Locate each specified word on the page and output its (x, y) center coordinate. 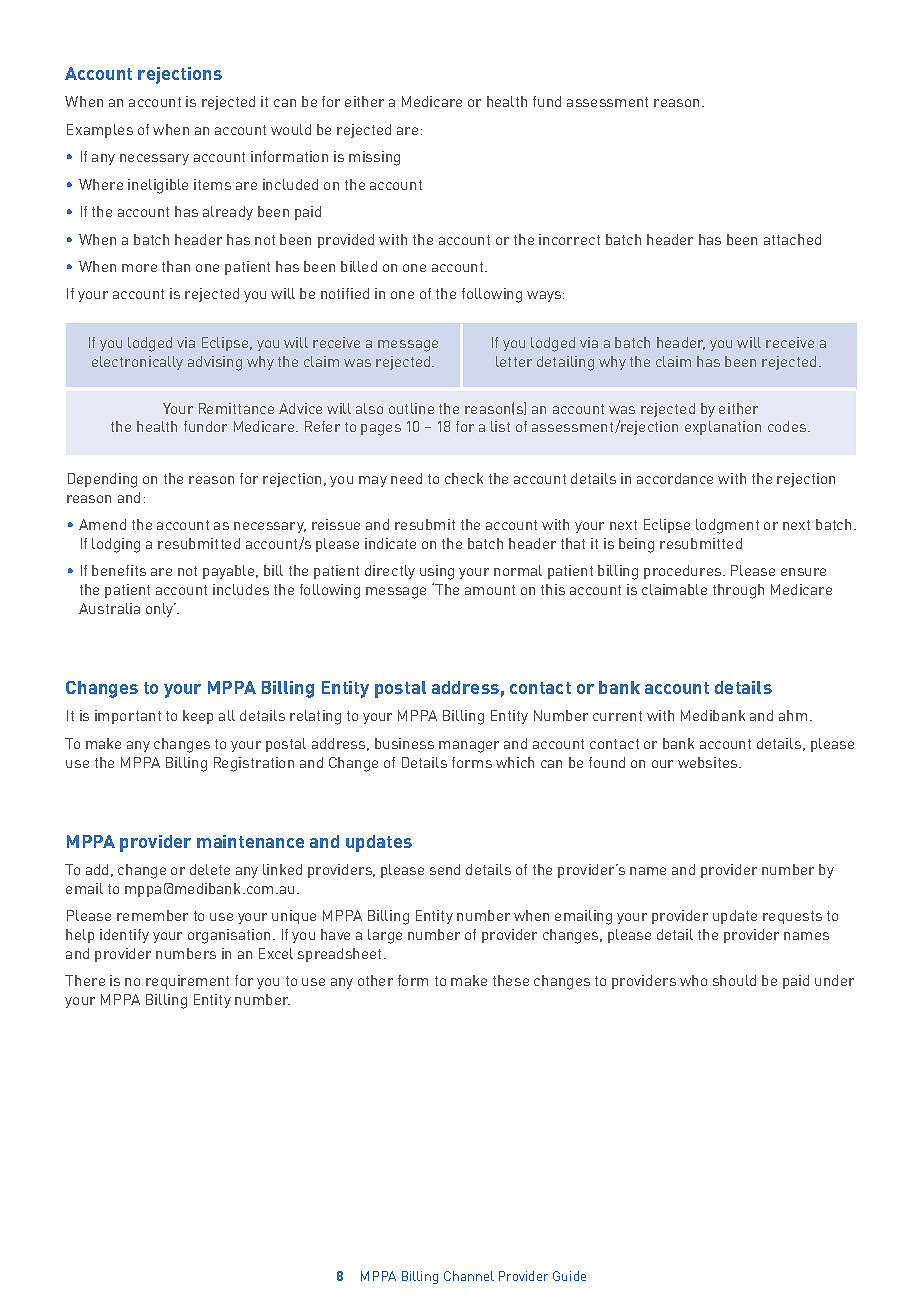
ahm (793, 715)
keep (198, 717)
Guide (569, 1276)
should (734, 980)
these (511, 980)
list (500, 426)
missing (374, 158)
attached (792, 239)
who (693, 980)
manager (469, 747)
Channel (469, 1276)
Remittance (236, 408)
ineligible (158, 186)
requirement (187, 982)
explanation (723, 428)
